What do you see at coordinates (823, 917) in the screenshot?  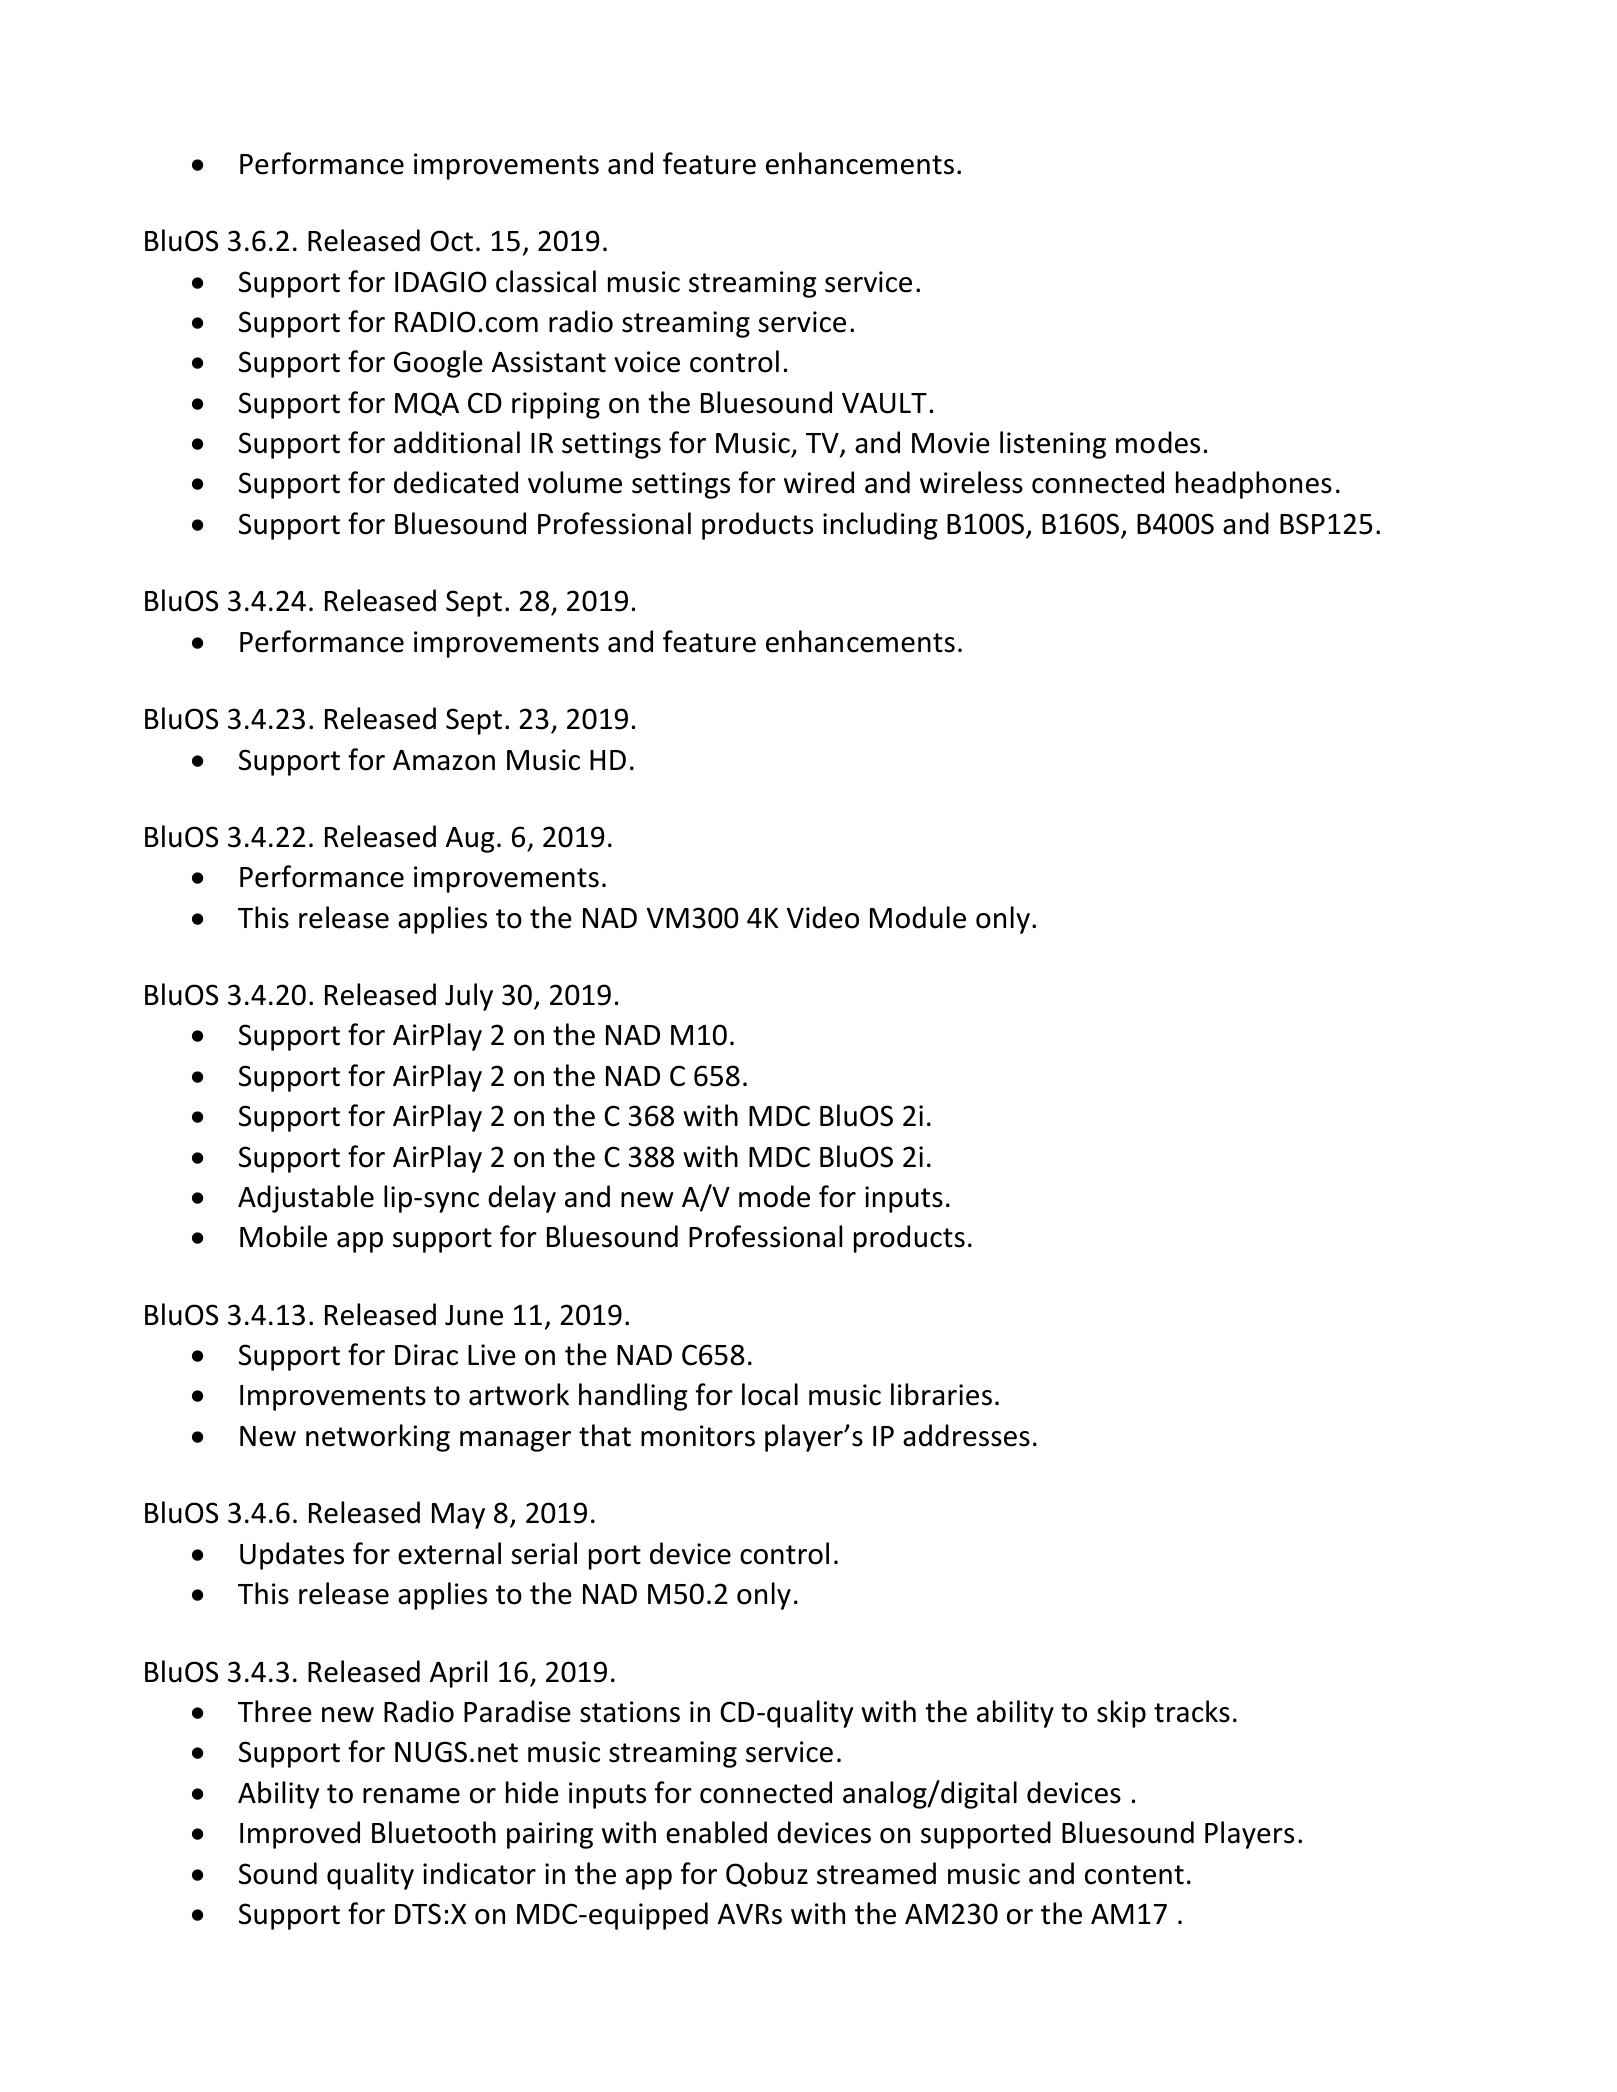 I see `Video` at bounding box center [823, 917].
